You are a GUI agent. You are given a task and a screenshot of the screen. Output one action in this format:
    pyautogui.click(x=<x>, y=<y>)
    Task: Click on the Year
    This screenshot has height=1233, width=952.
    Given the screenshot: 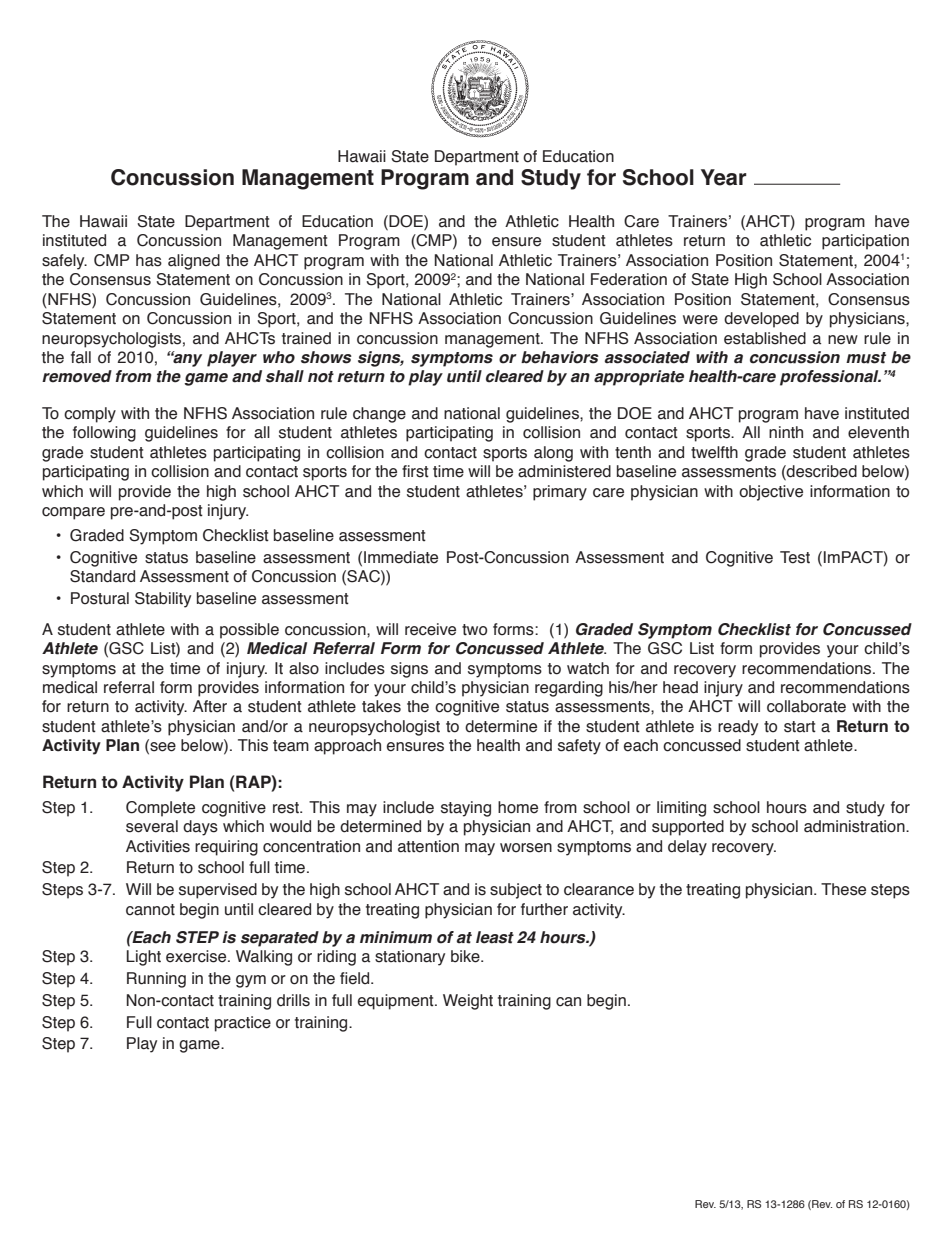 What is the action you would take?
    pyautogui.click(x=724, y=177)
